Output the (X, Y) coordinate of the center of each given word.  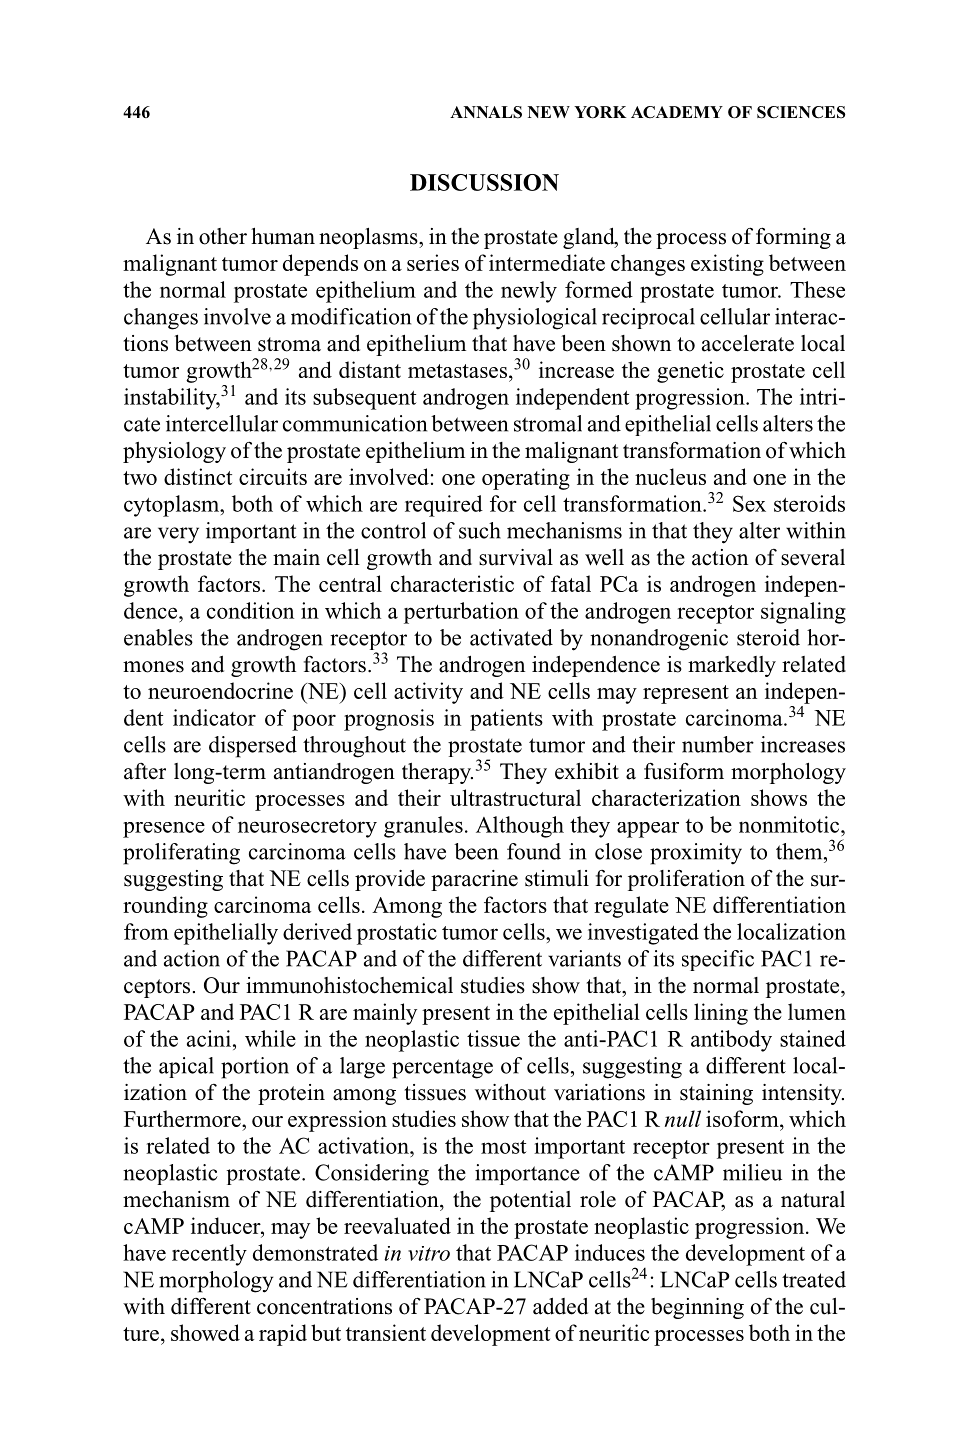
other (223, 236)
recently (209, 1255)
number (718, 744)
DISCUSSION (484, 182)
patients (506, 720)
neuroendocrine (220, 690)
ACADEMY (677, 112)
